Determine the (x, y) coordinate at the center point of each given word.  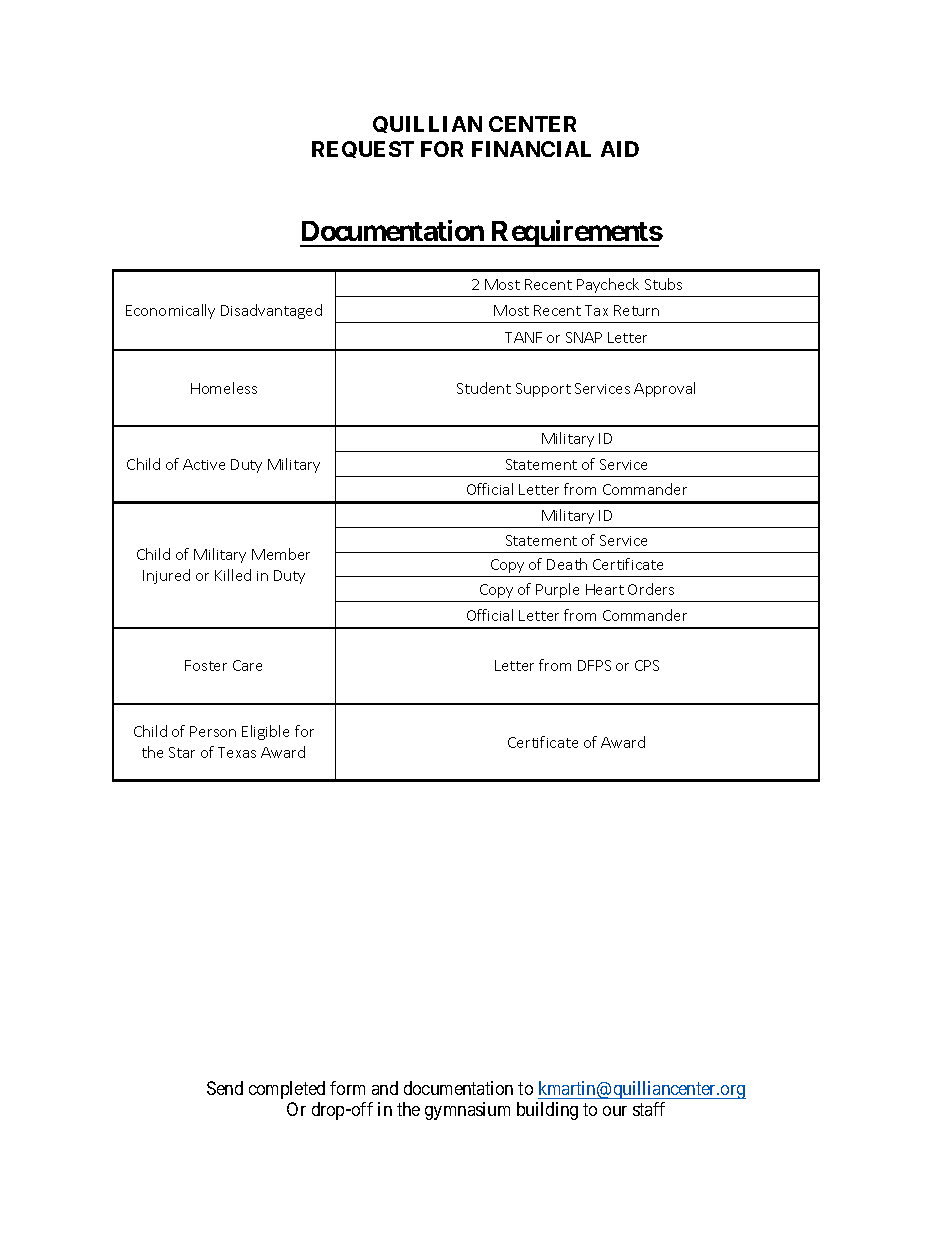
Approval (664, 389)
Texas (237, 752)
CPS (647, 665)
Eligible (265, 732)
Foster (206, 665)
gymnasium (467, 1111)
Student (484, 388)
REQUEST (363, 149)
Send (225, 1088)
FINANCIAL (531, 149)
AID (620, 149)
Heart (605, 589)
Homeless (224, 388)
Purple (557, 590)
